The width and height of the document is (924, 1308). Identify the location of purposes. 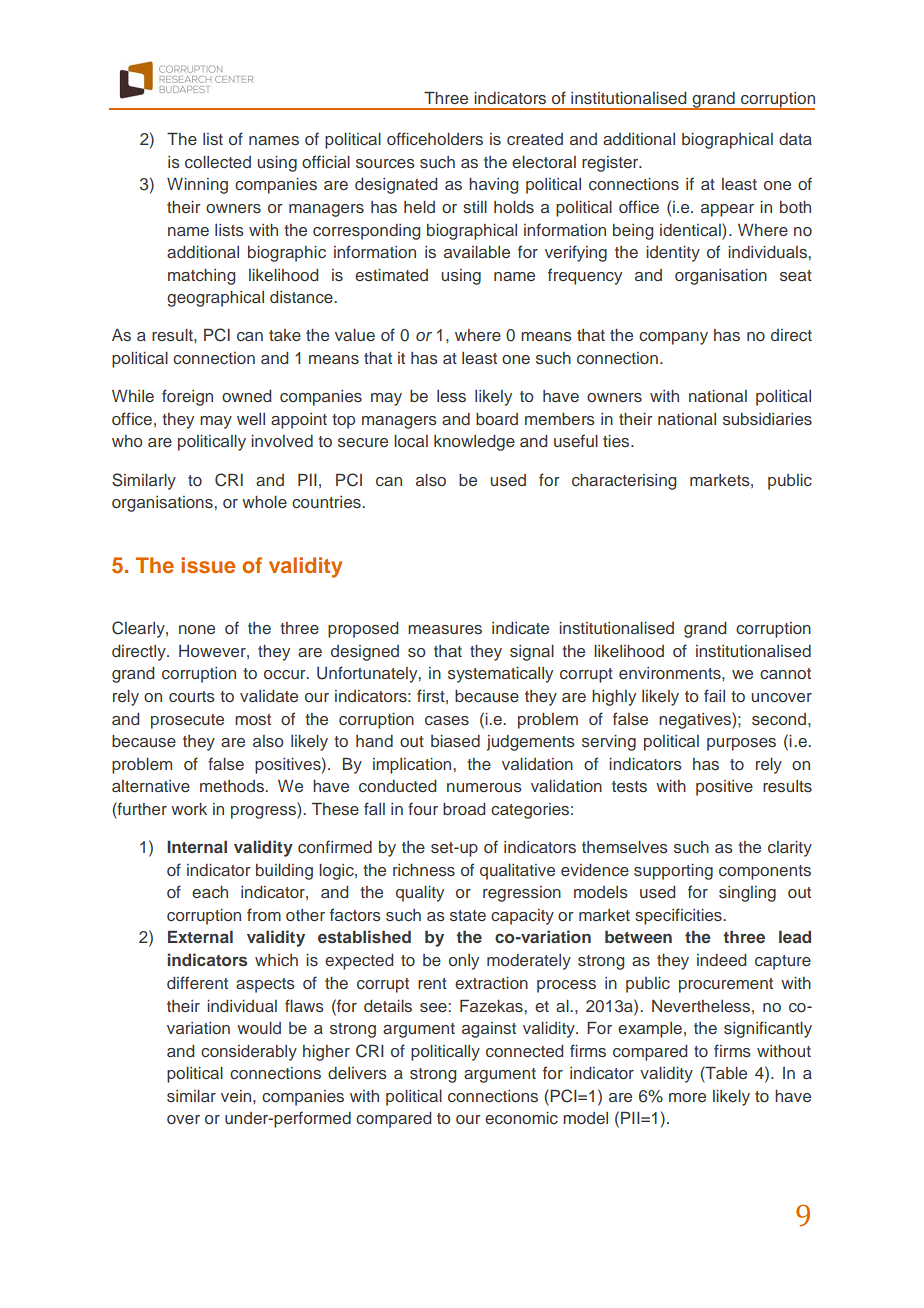
(741, 744).
